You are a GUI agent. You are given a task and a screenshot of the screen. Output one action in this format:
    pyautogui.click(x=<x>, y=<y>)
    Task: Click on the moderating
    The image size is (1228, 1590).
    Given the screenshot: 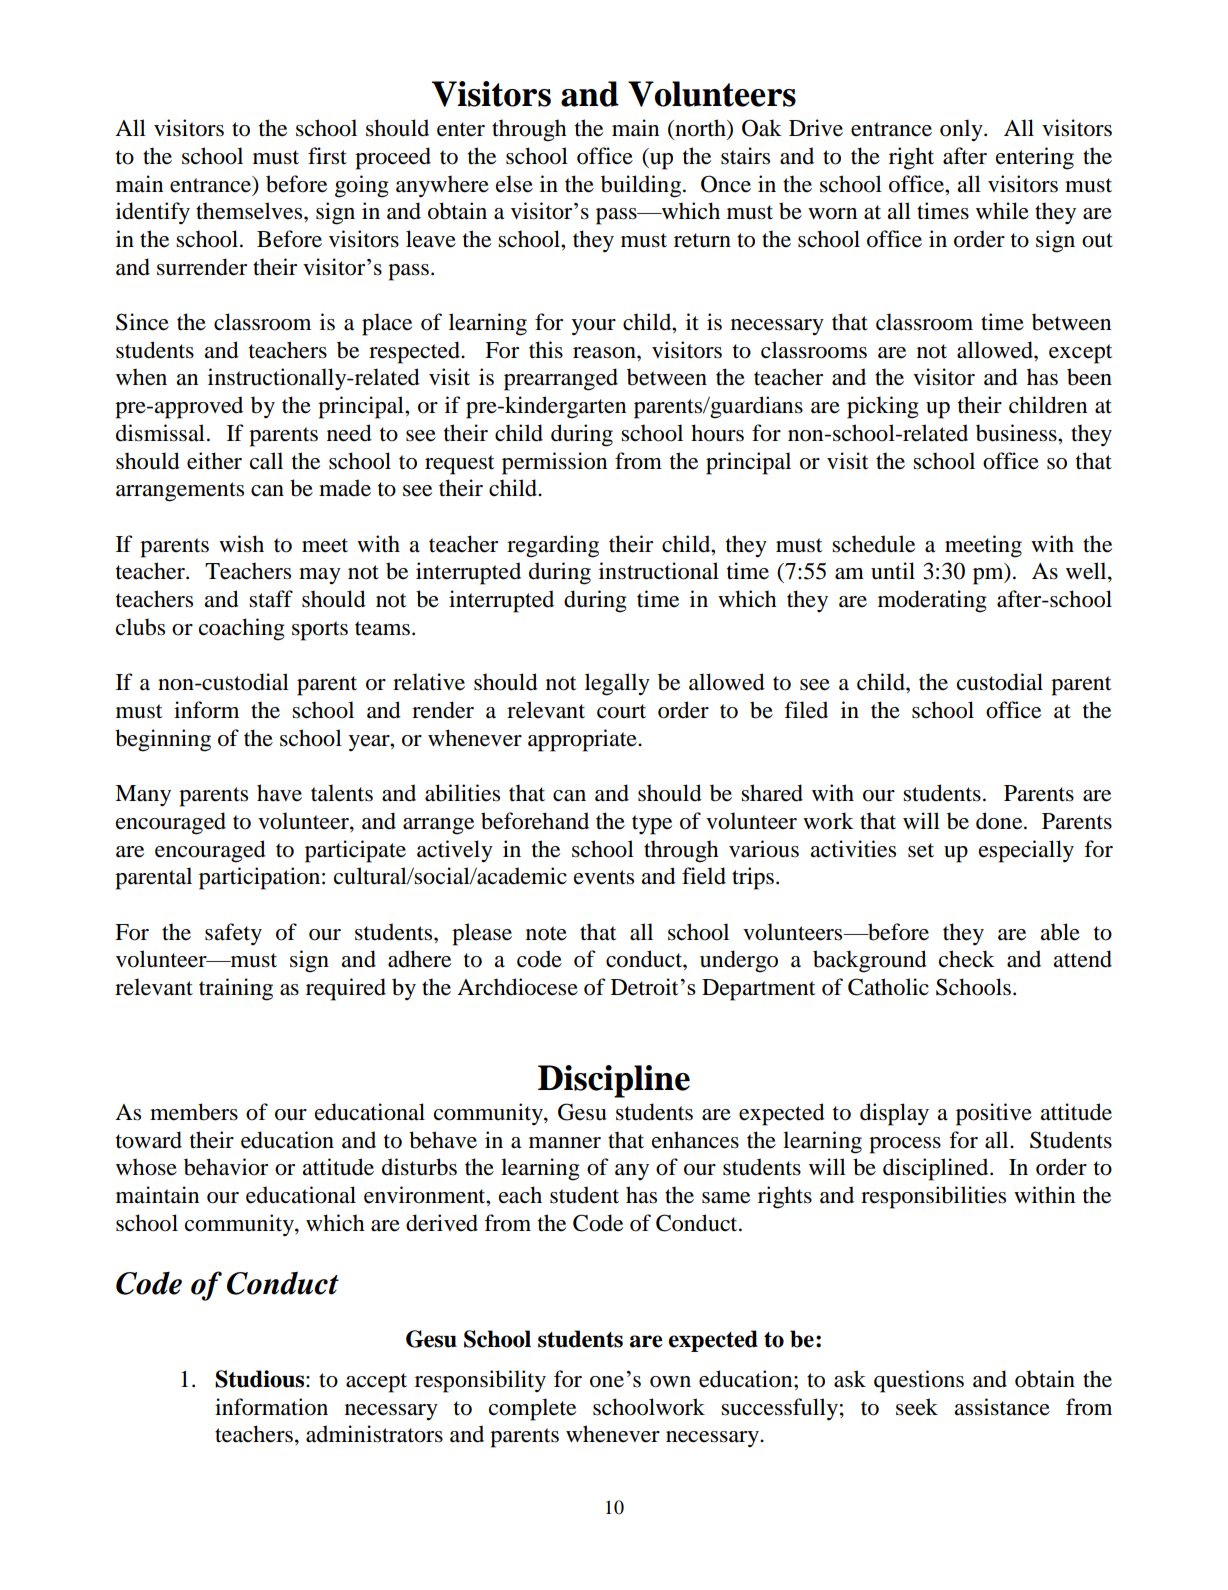 What is the action you would take?
    pyautogui.click(x=932, y=601)
